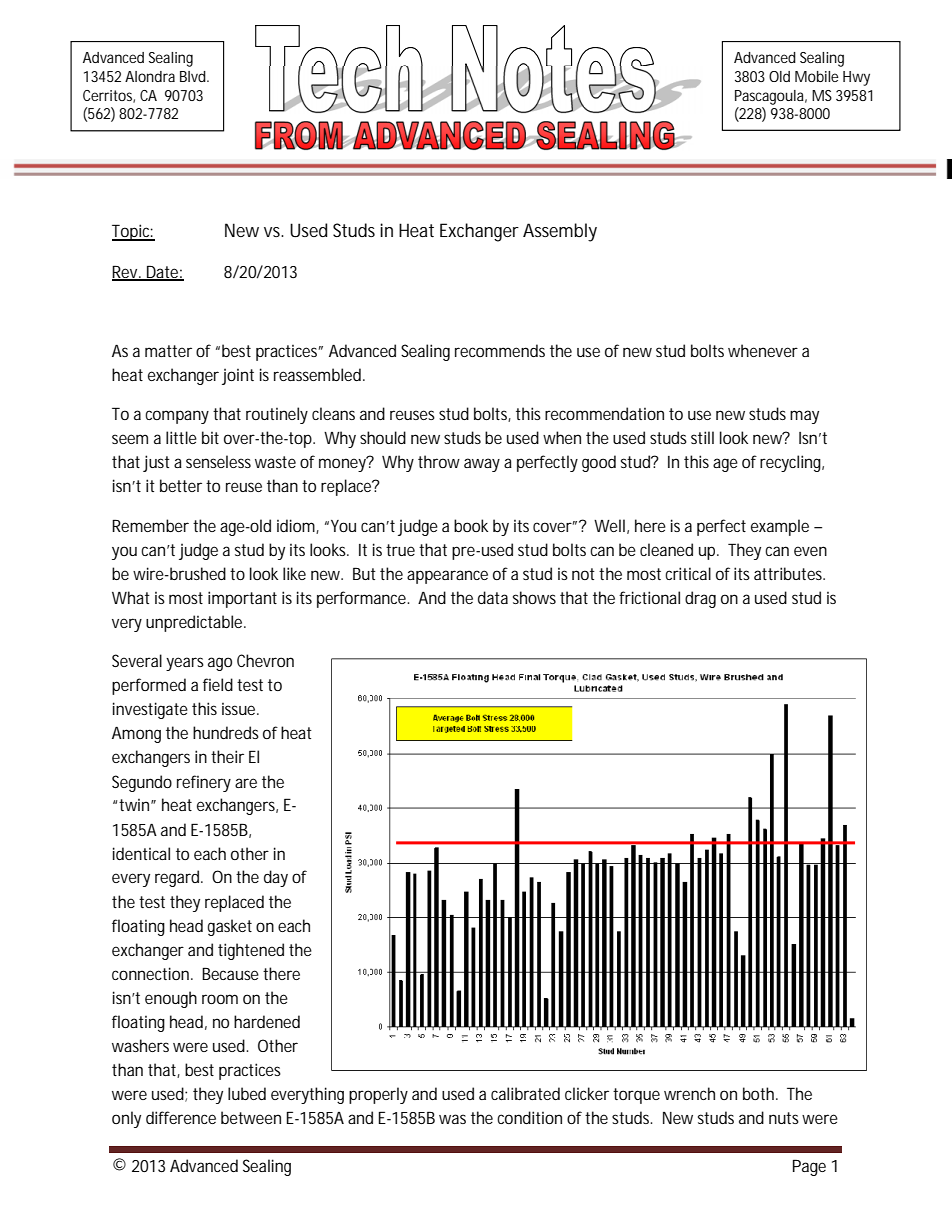 Image resolution: width=952 pixels, height=1232 pixels. I want to click on Mobile, so click(817, 76).
